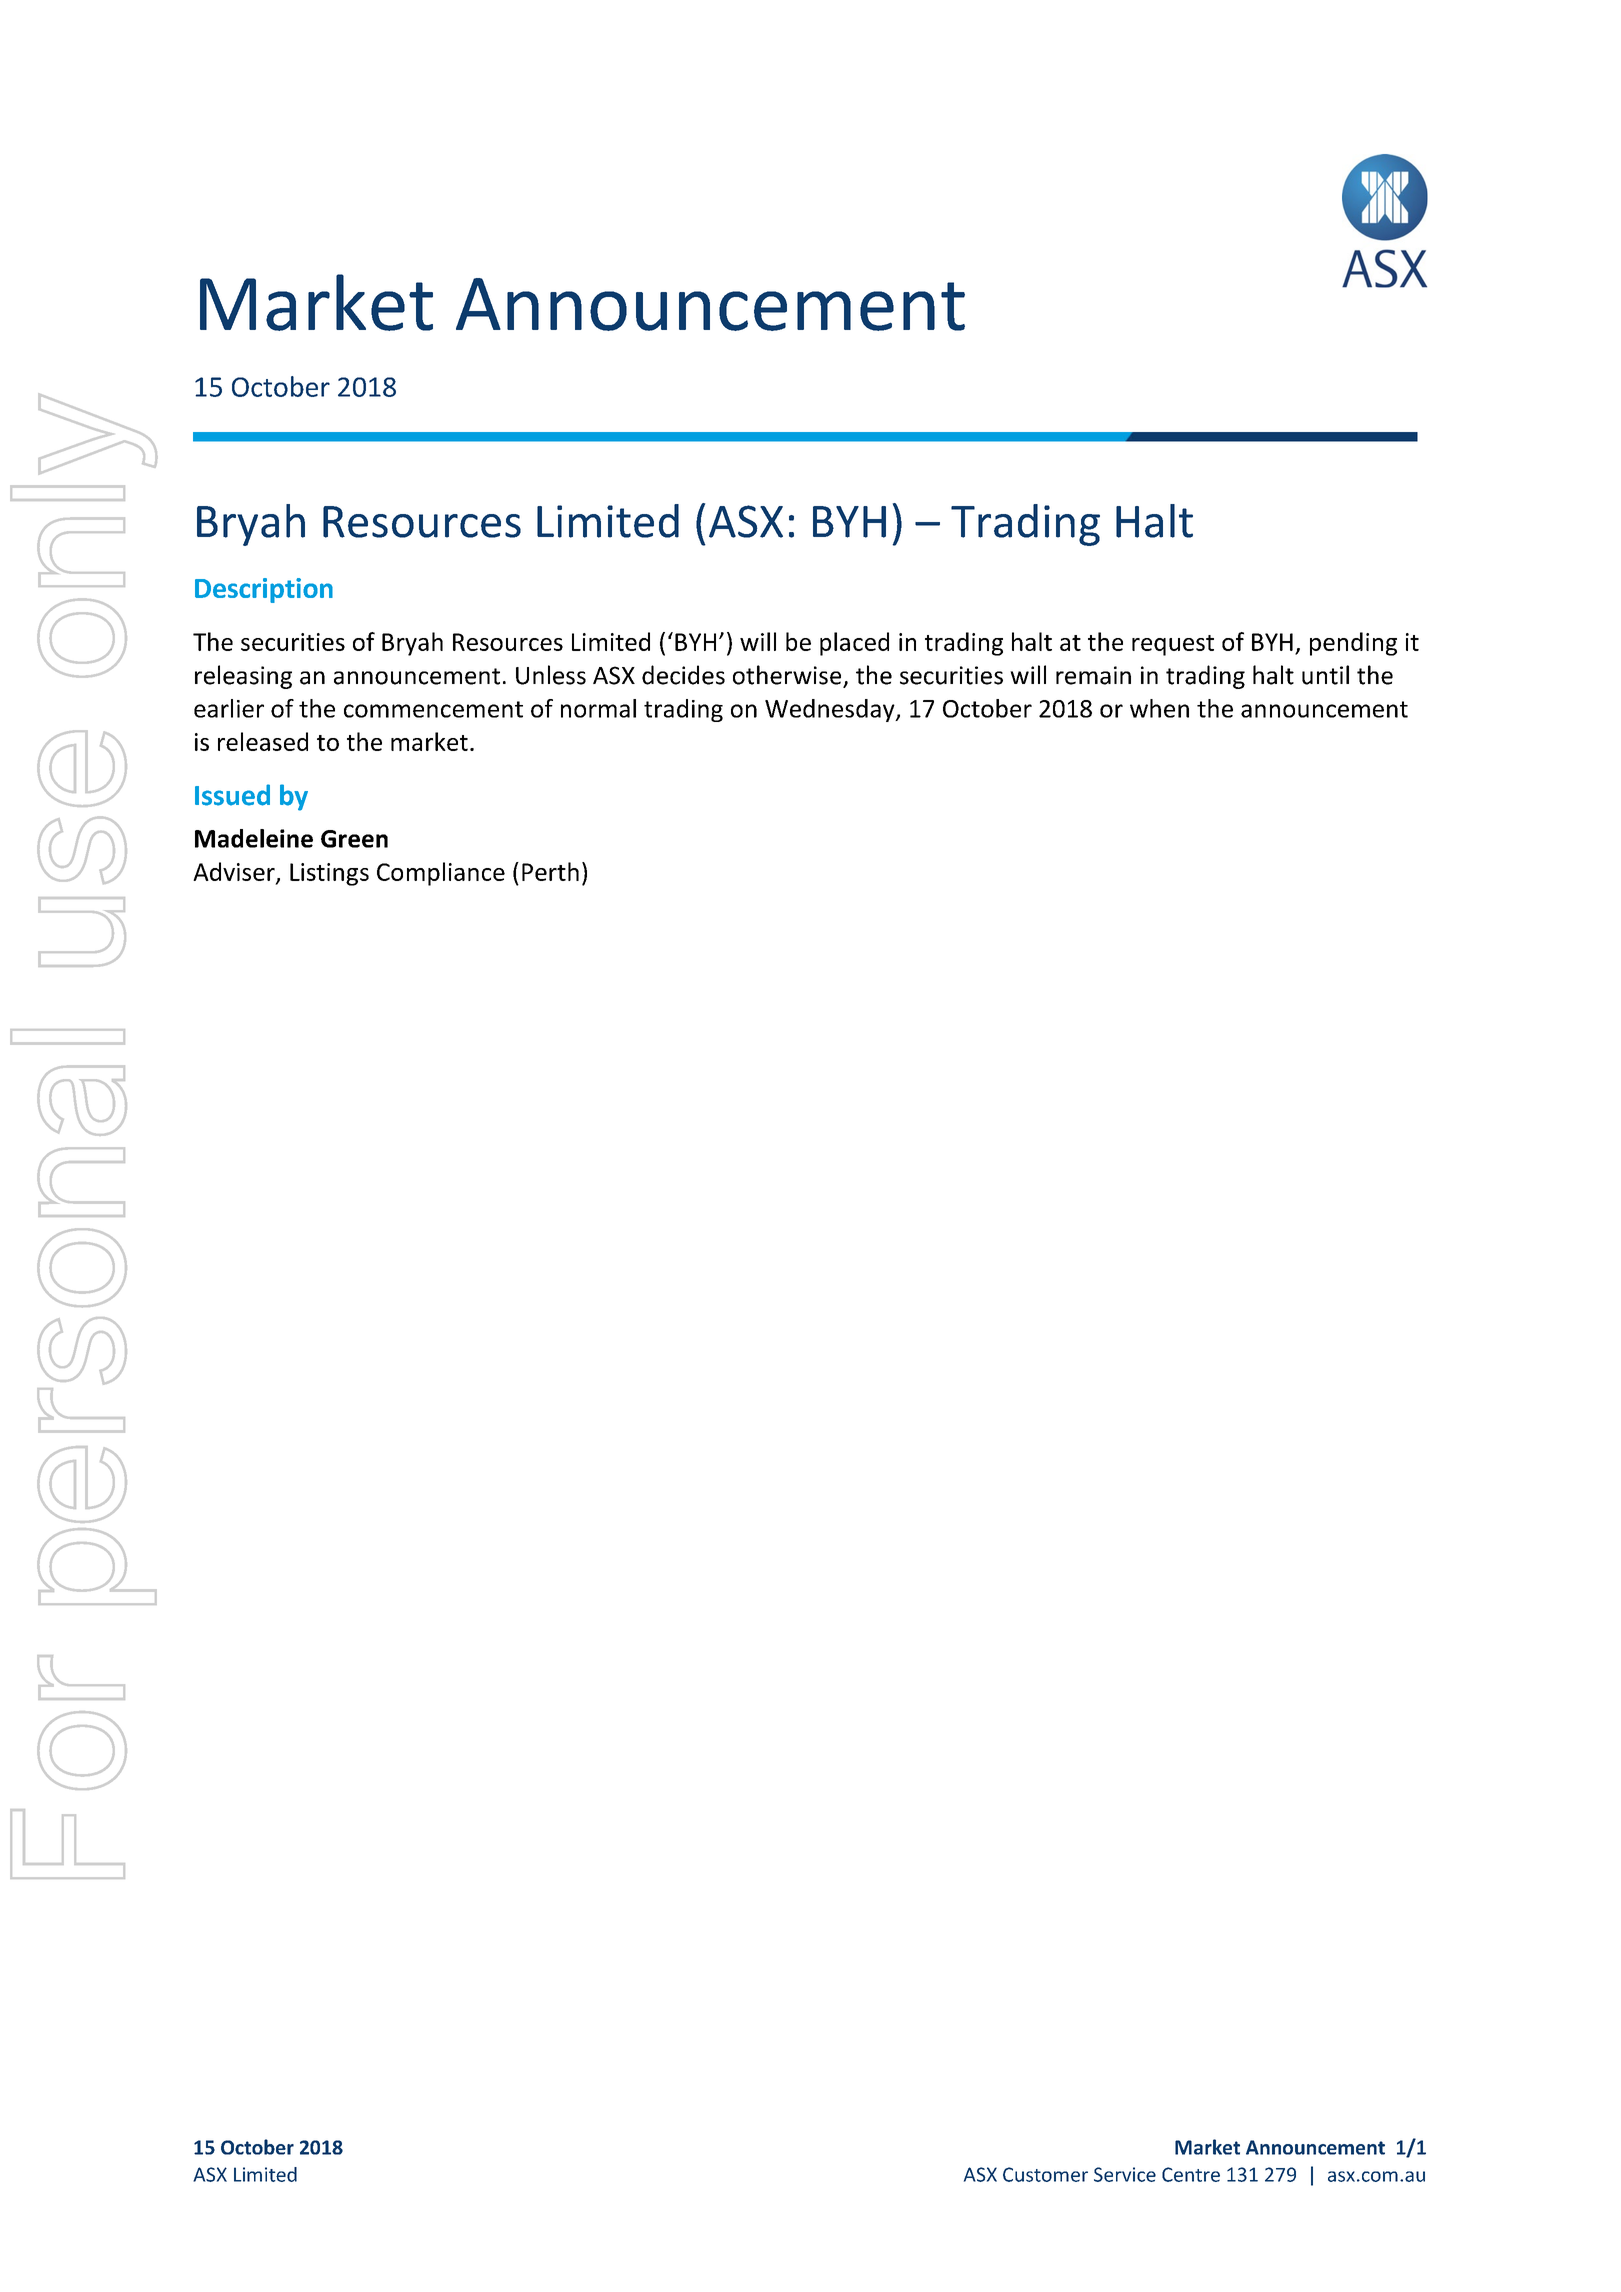 This screenshot has width=1621, height=2292. I want to click on Centre, so click(1191, 2174).
